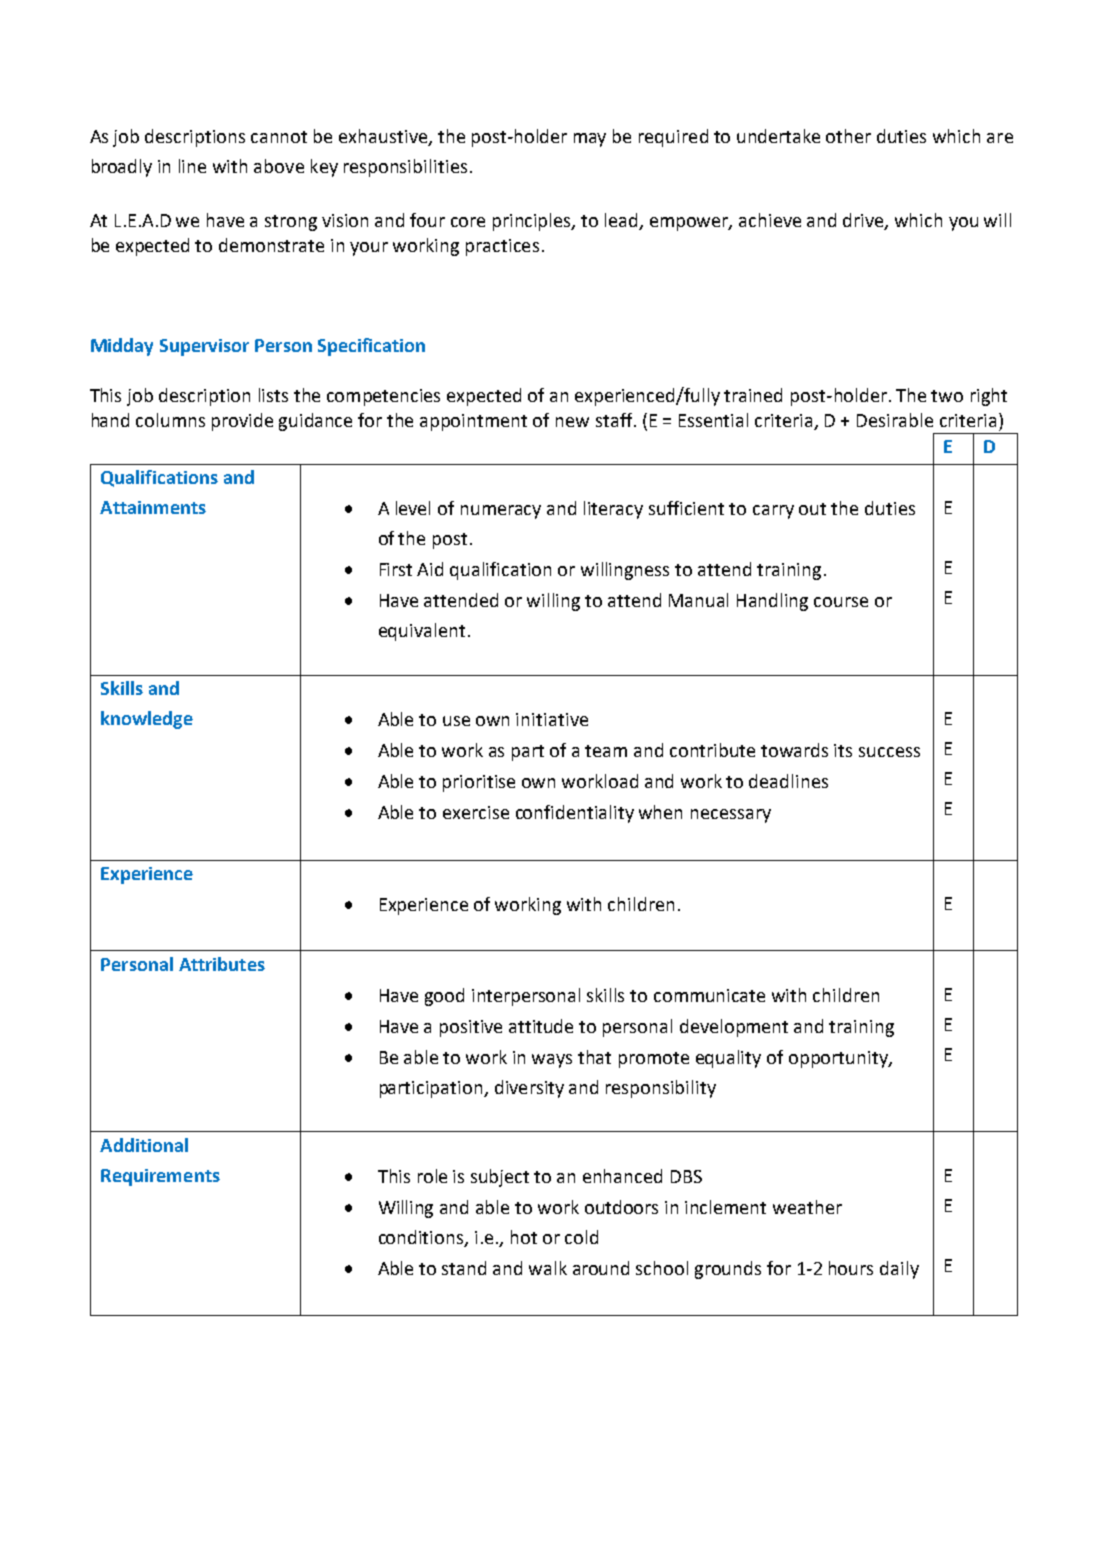 The image size is (1107, 1566). What do you see at coordinates (581, 1237) in the image?
I see `cold` at bounding box center [581, 1237].
